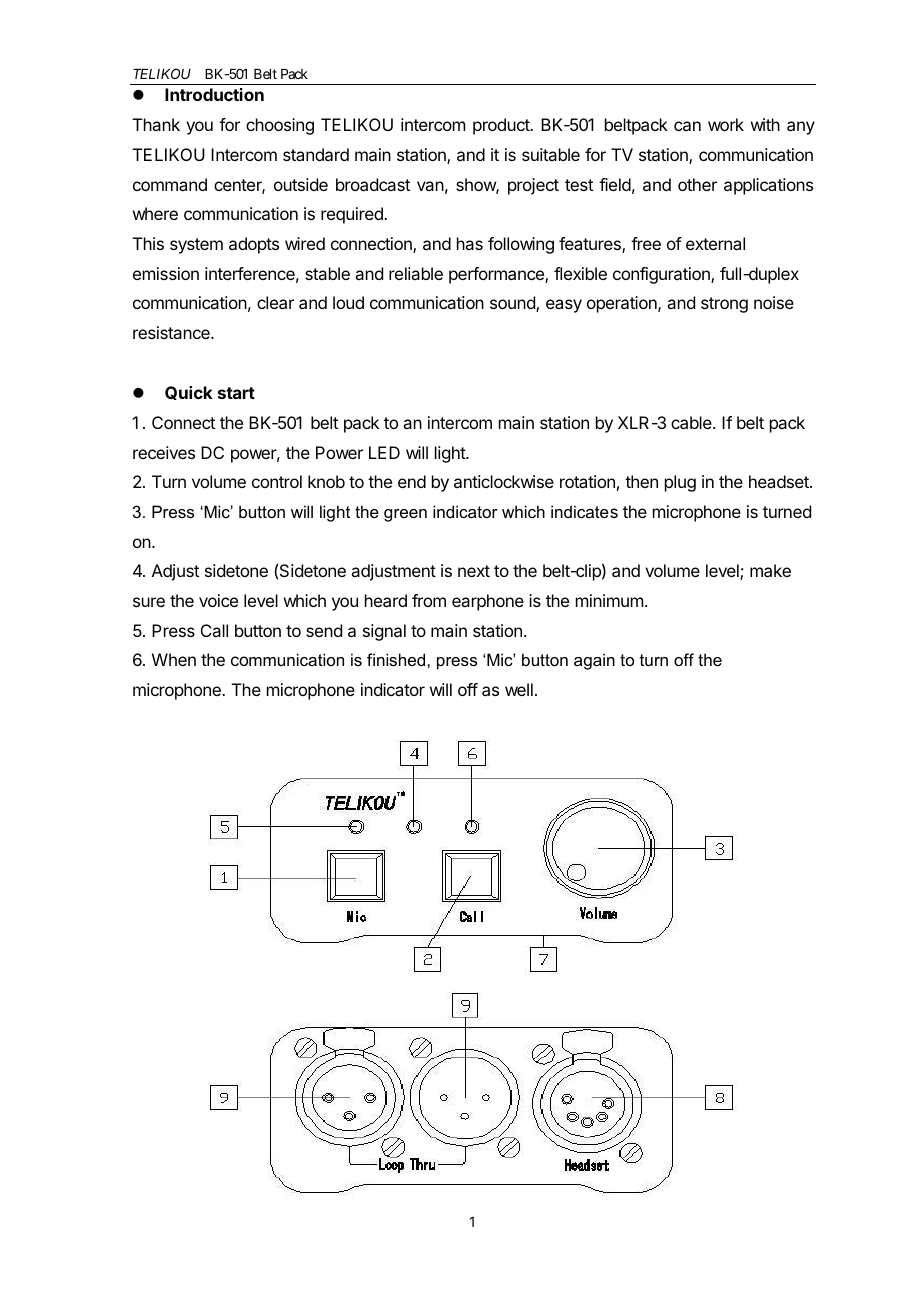 The height and width of the screenshot is (1308, 924). Describe the element at coordinates (519, 689) in the screenshot. I see `well` at that location.
